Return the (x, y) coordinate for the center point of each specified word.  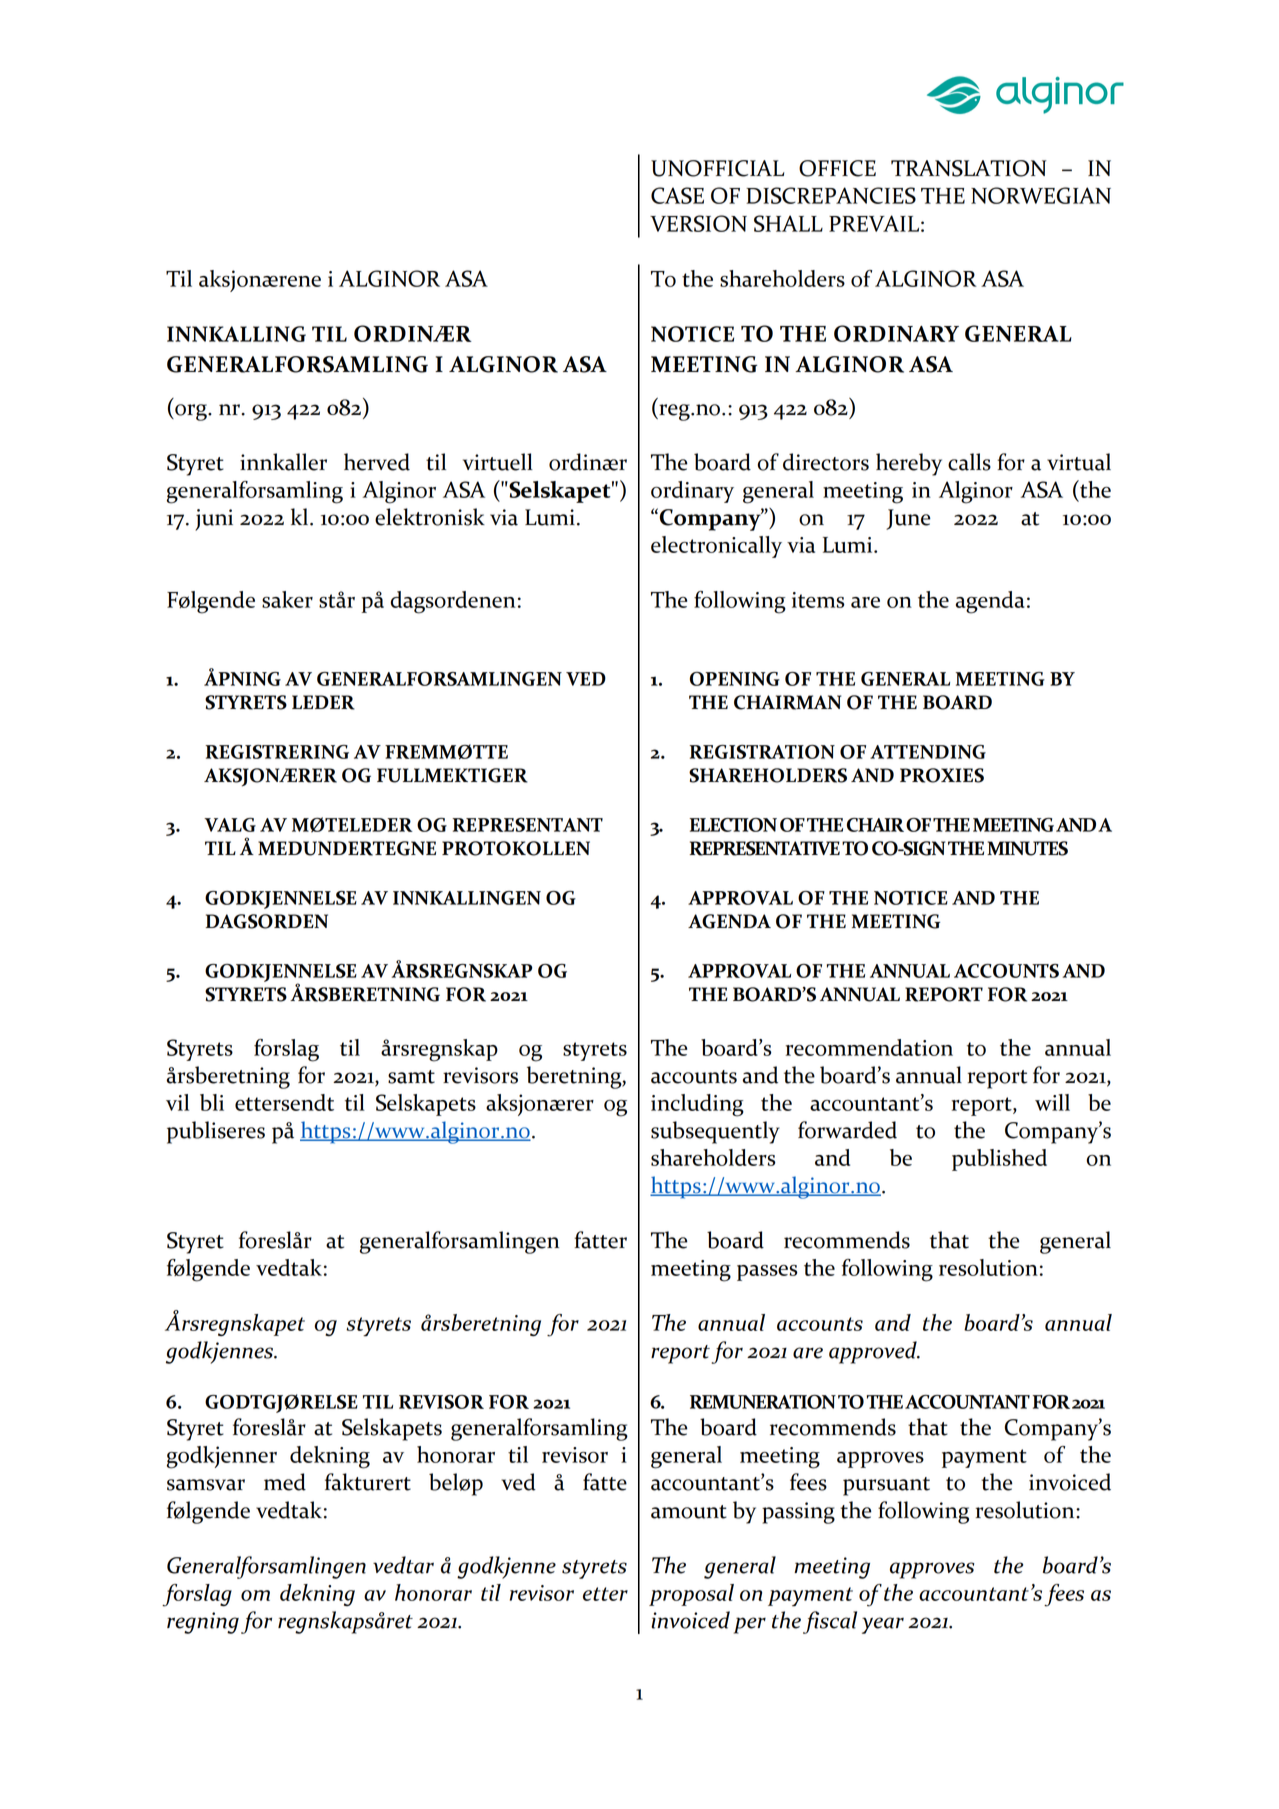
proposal (691, 1595)
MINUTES (1027, 848)
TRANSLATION (968, 168)
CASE (677, 195)
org (191, 412)
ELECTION (733, 825)
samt (411, 1077)
